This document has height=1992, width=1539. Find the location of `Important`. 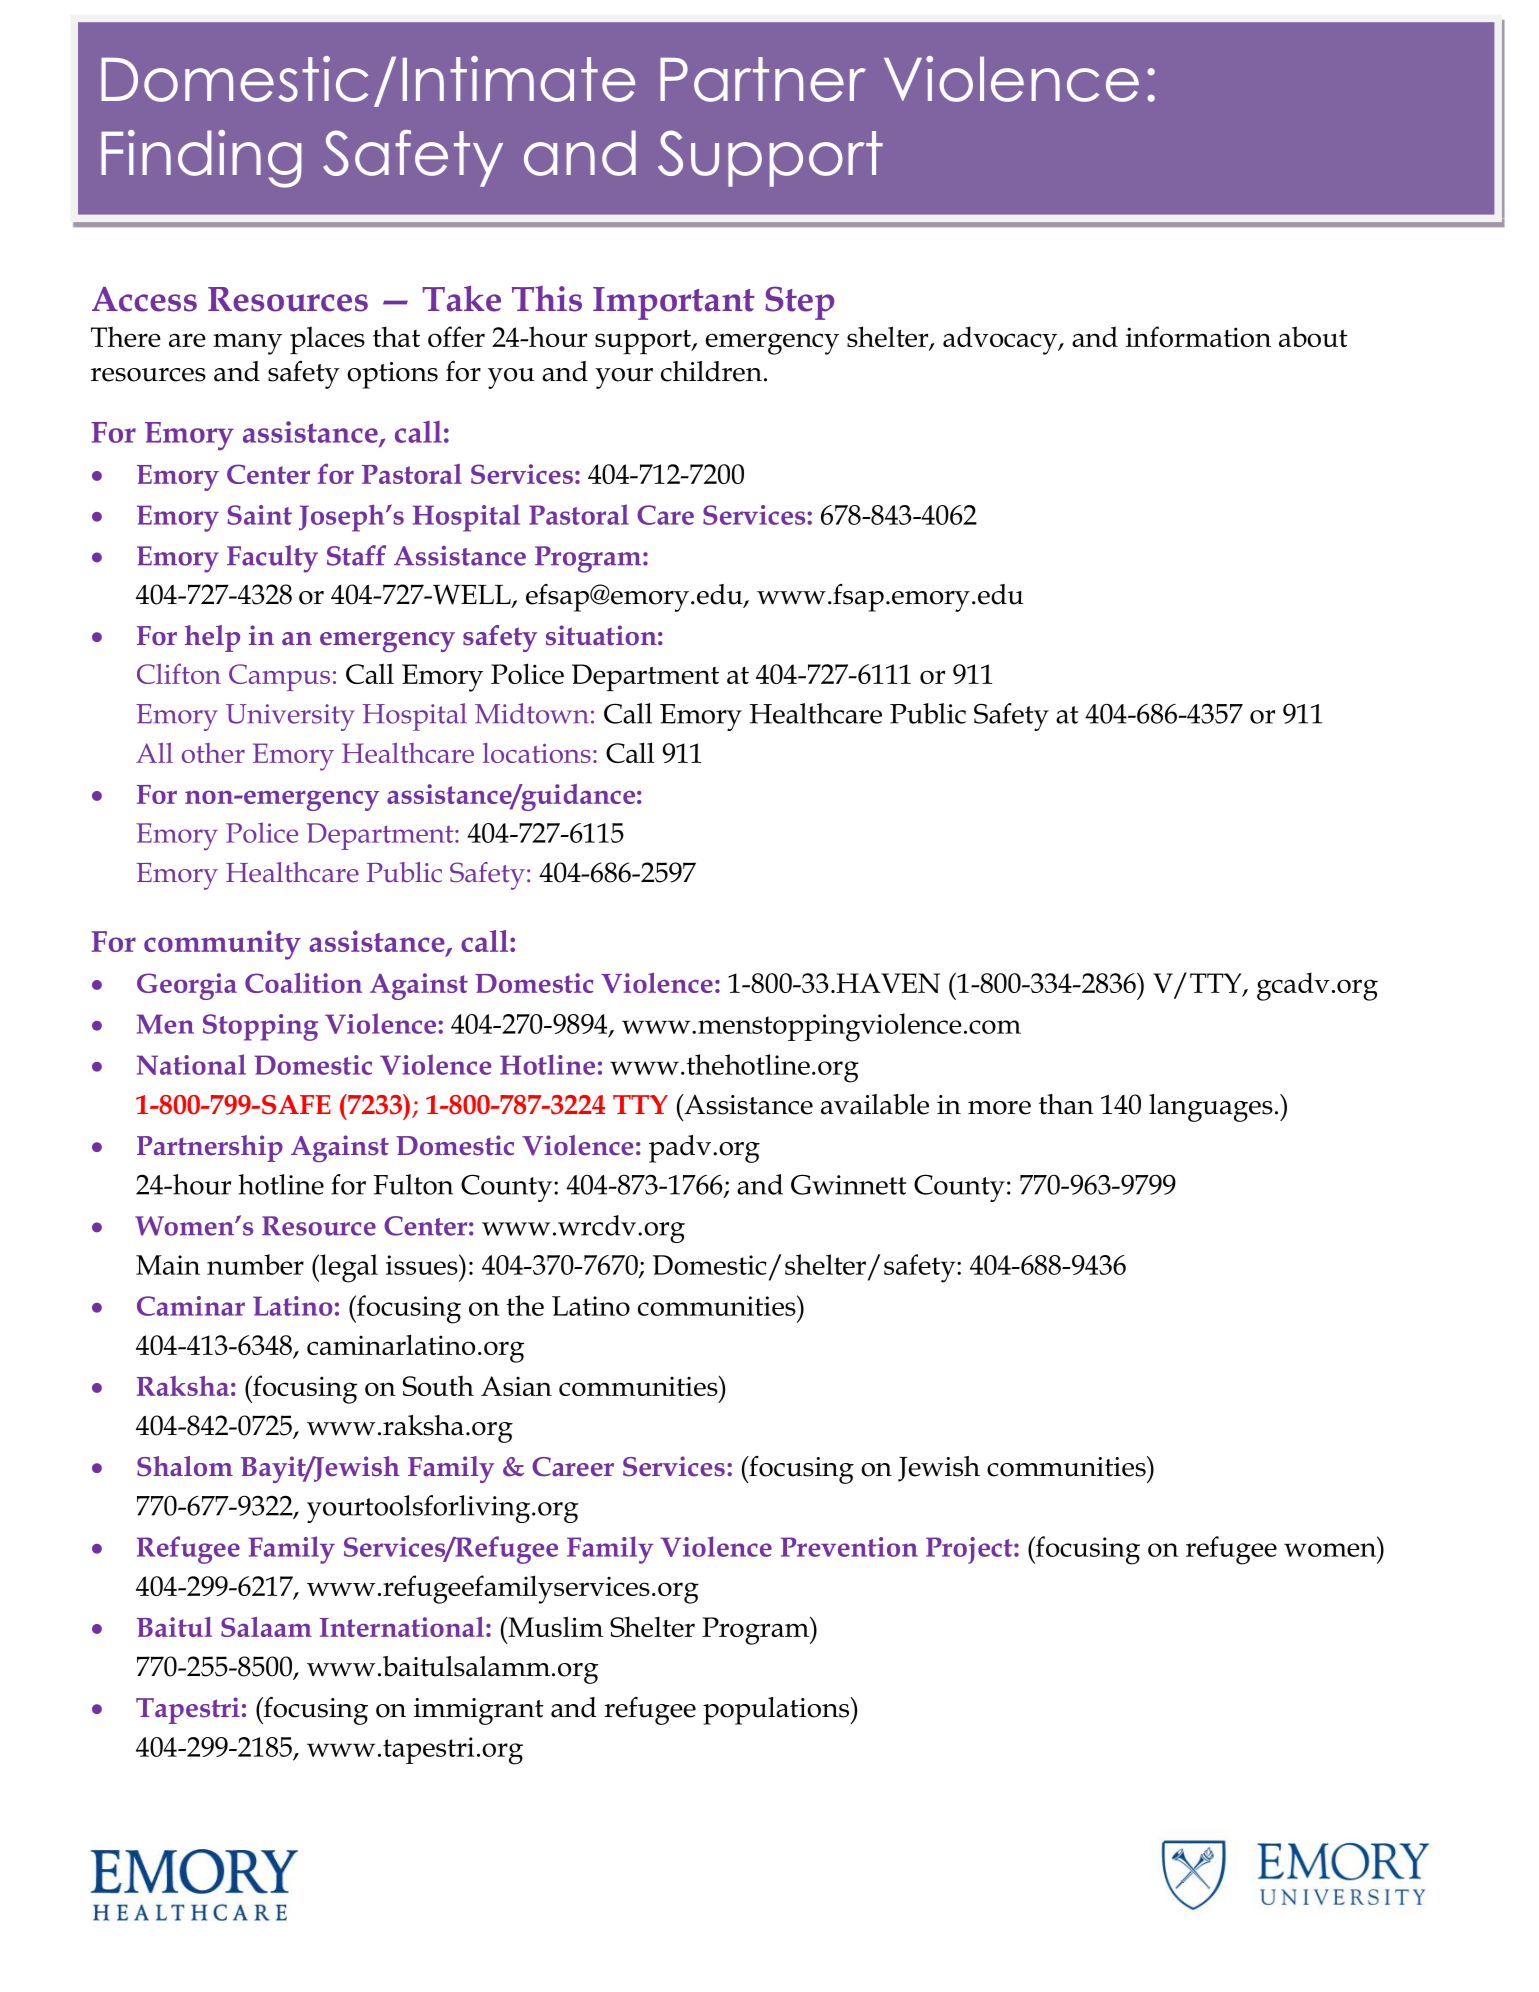

Important is located at coordinates (674, 303).
